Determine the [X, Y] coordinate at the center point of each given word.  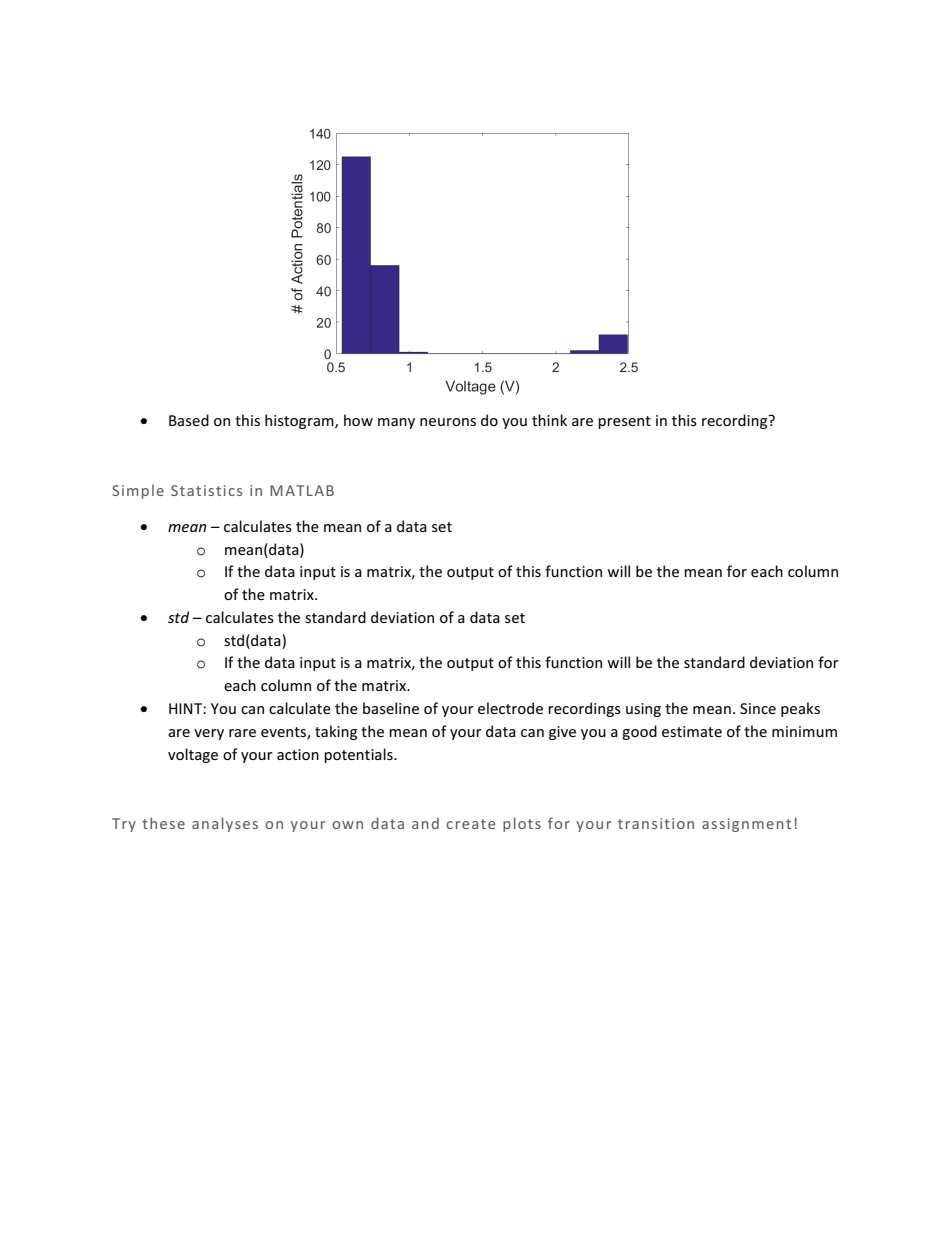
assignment [746, 825]
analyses [225, 824]
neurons [448, 422]
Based [189, 420]
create [471, 824]
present [624, 422]
